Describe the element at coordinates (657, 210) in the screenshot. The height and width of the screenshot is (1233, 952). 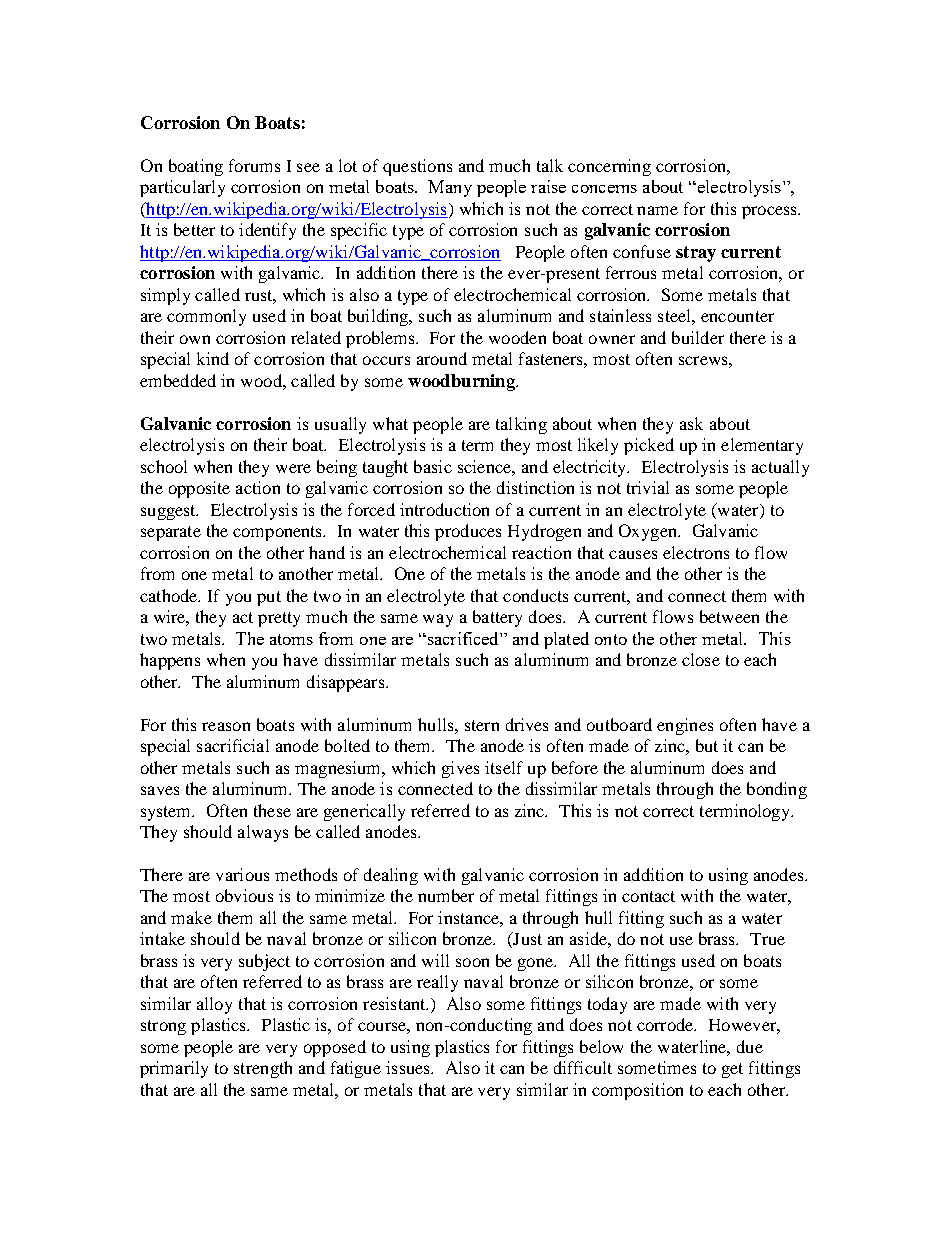
I see `name` at that location.
